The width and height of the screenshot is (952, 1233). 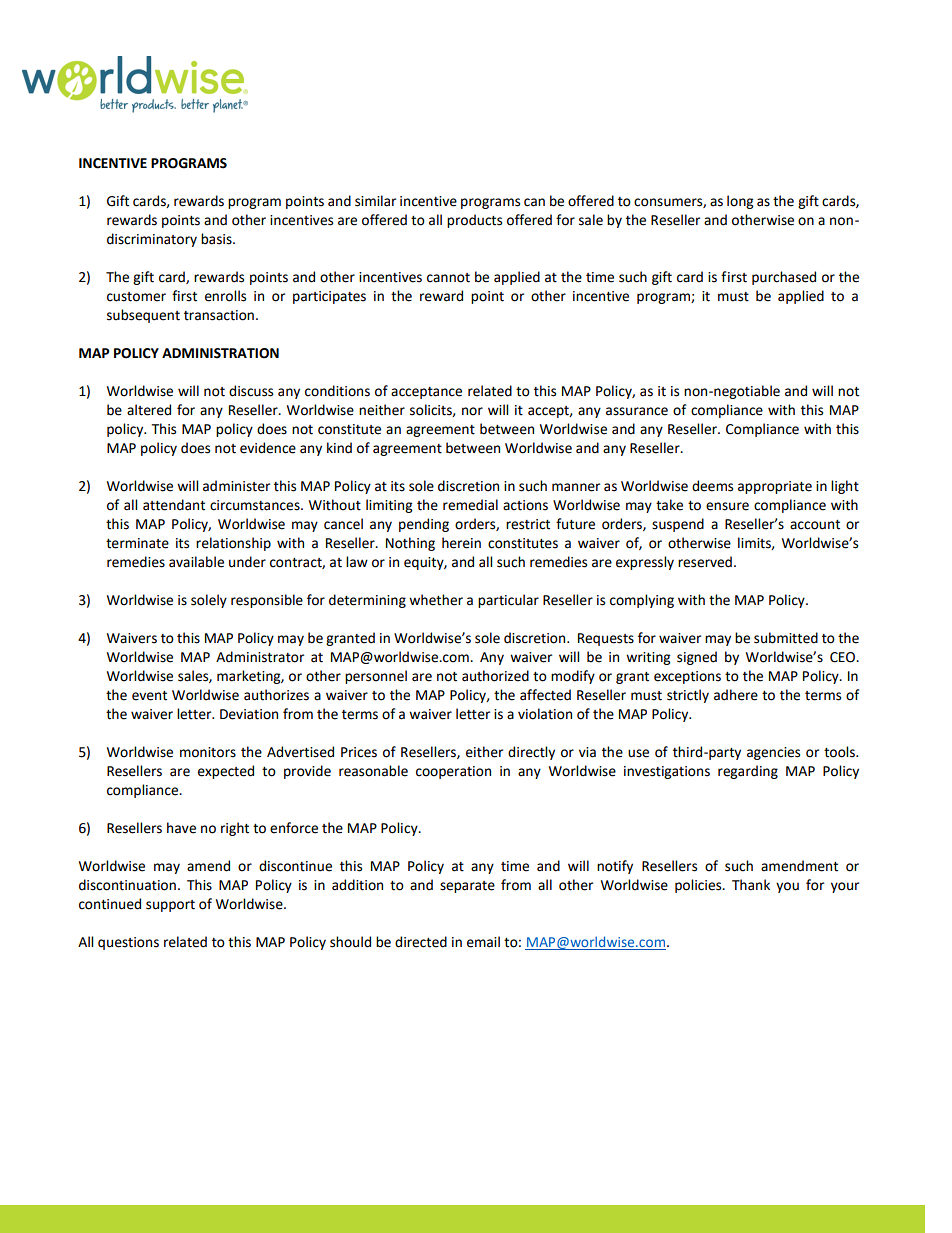 I want to click on reserved, so click(x=705, y=562).
